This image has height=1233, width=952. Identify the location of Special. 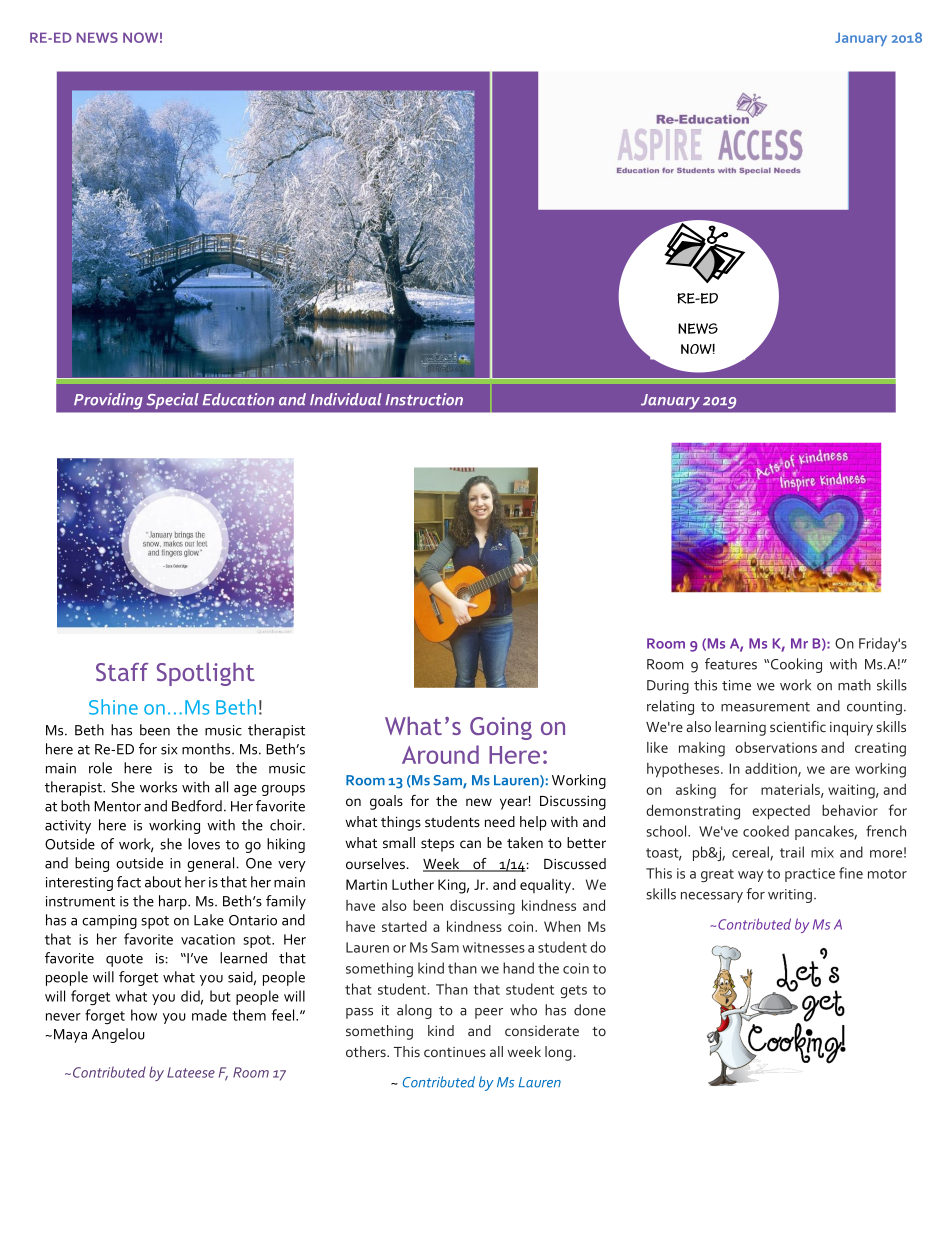
(172, 401).
